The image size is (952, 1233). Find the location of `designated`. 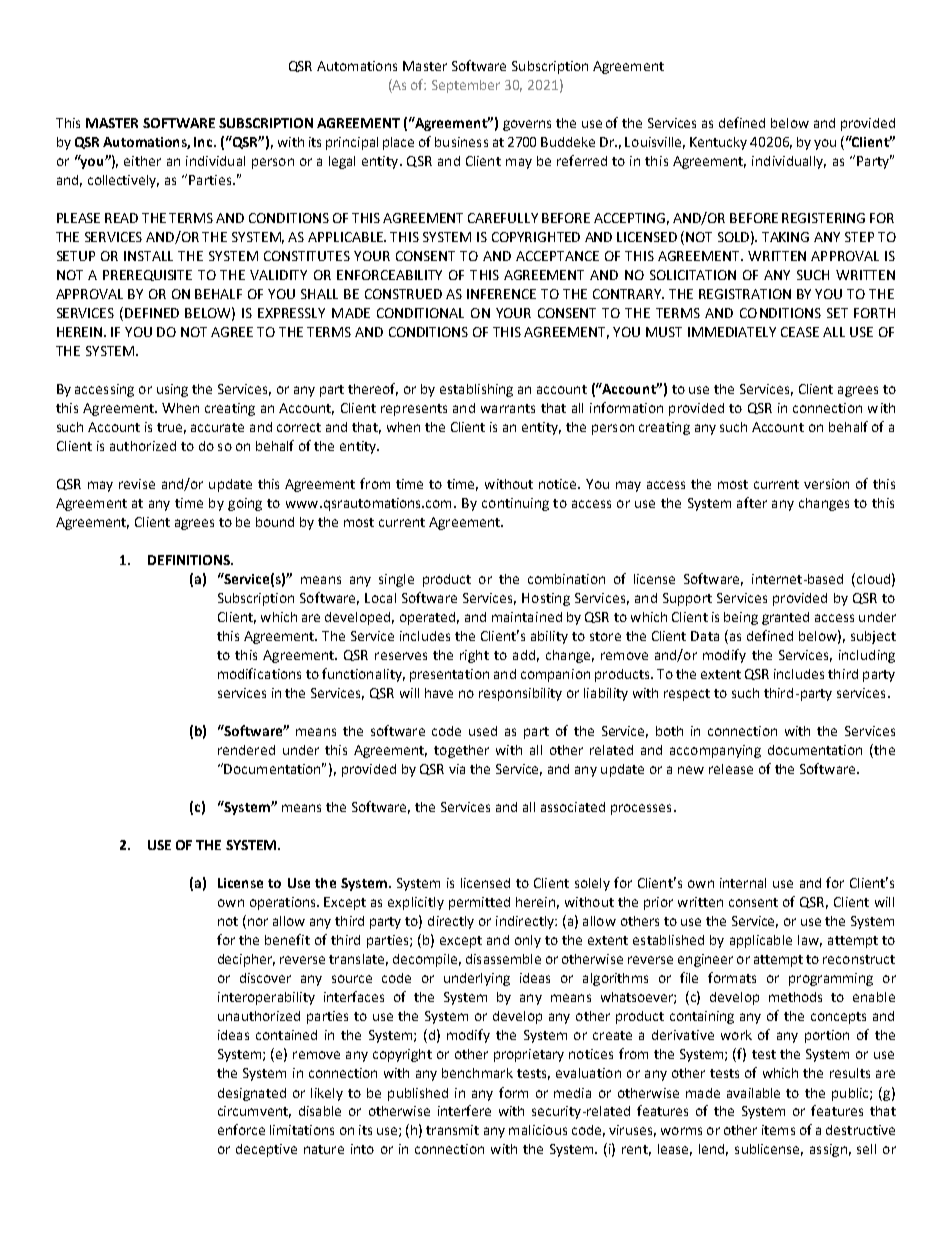

designated is located at coordinates (252, 1094).
